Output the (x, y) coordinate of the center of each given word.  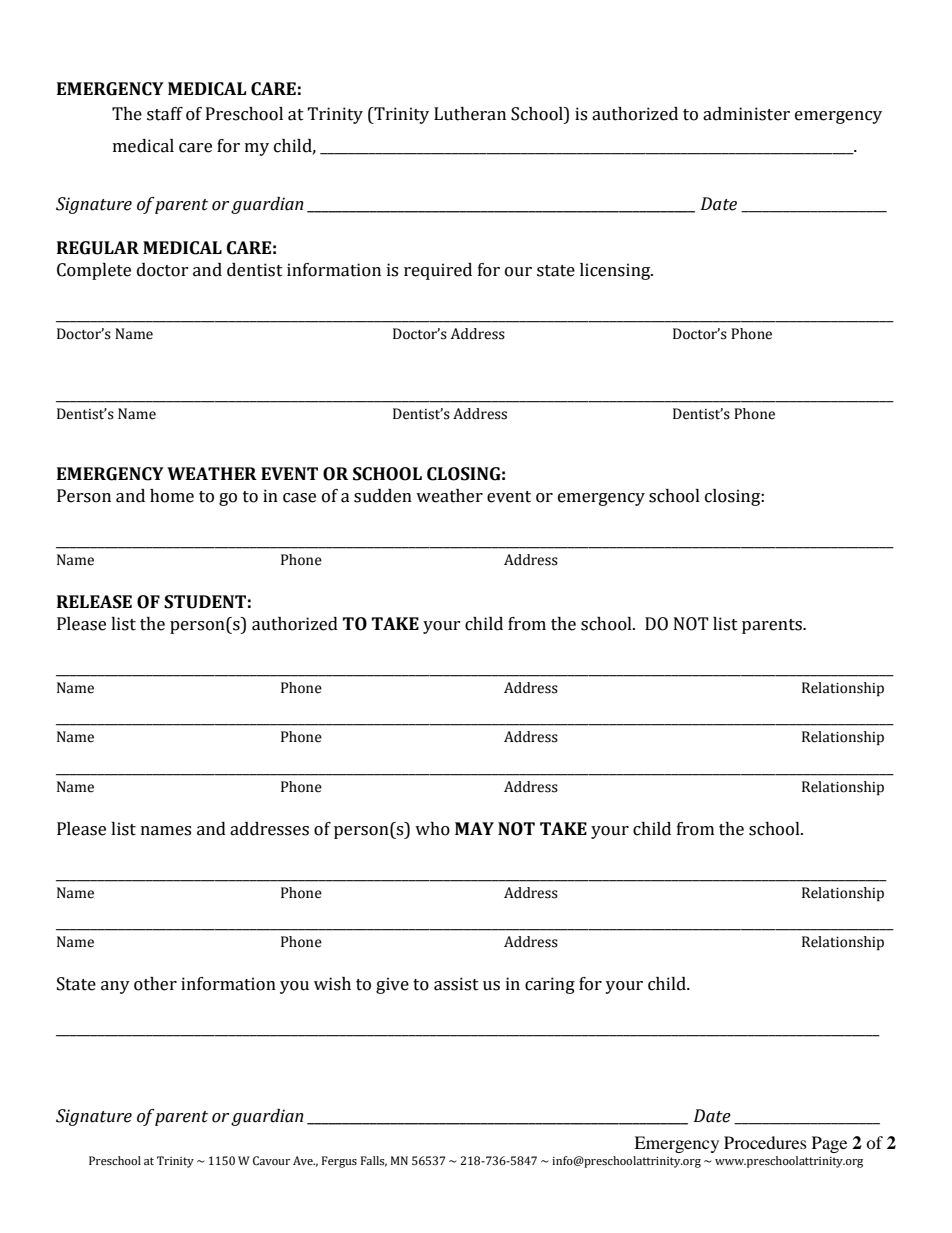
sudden (383, 496)
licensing (616, 271)
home (172, 496)
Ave (304, 1160)
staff (165, 114)
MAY (474, 828)
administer (746, 114)
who (432, 829)
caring (550, 985)
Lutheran (470, 114)
